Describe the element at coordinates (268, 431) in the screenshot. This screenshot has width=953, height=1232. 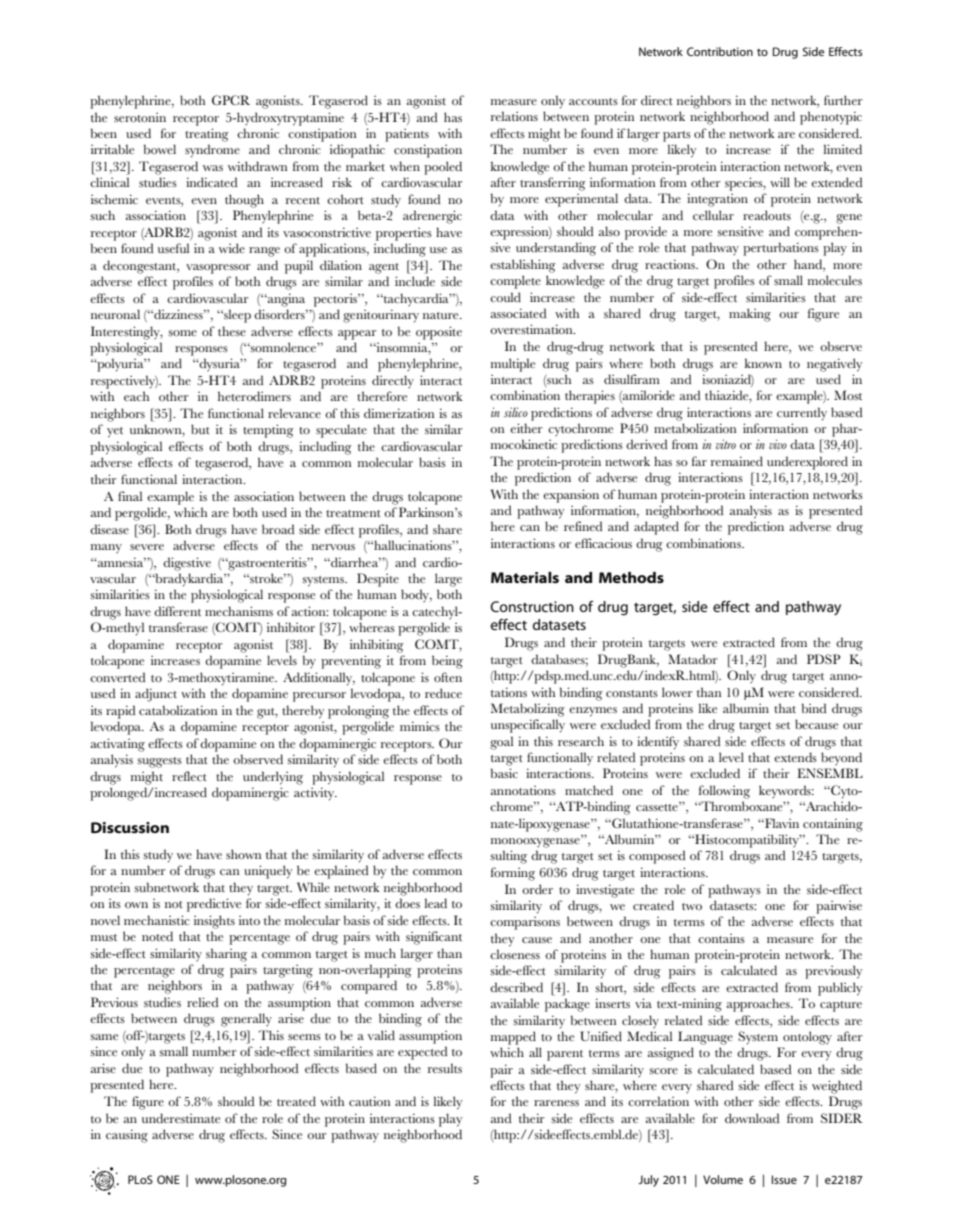
I see `tempting` at that location.
